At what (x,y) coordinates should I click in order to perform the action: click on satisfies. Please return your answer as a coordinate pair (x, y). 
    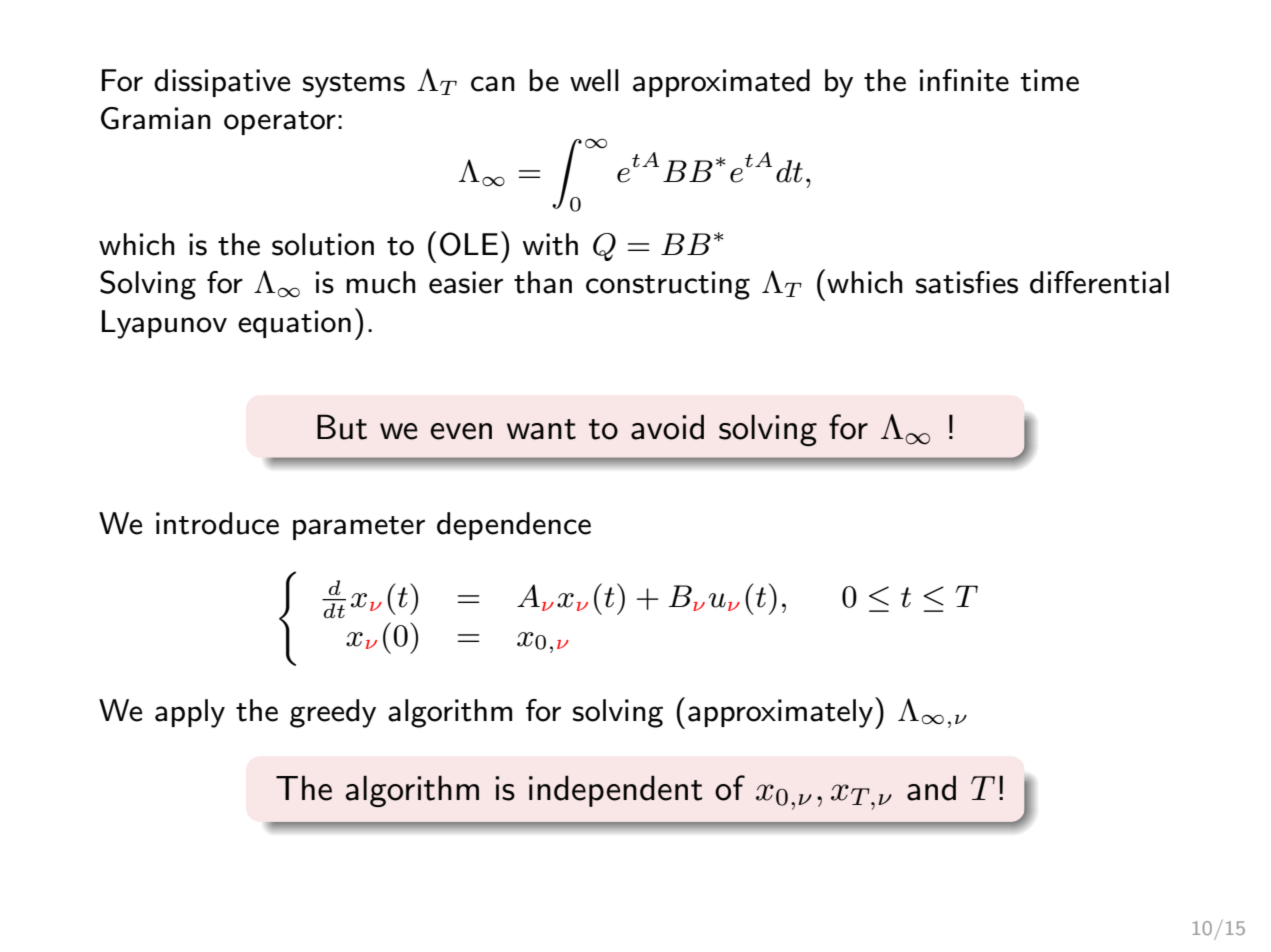
    Looking at the image, I should click on (967, 282).
